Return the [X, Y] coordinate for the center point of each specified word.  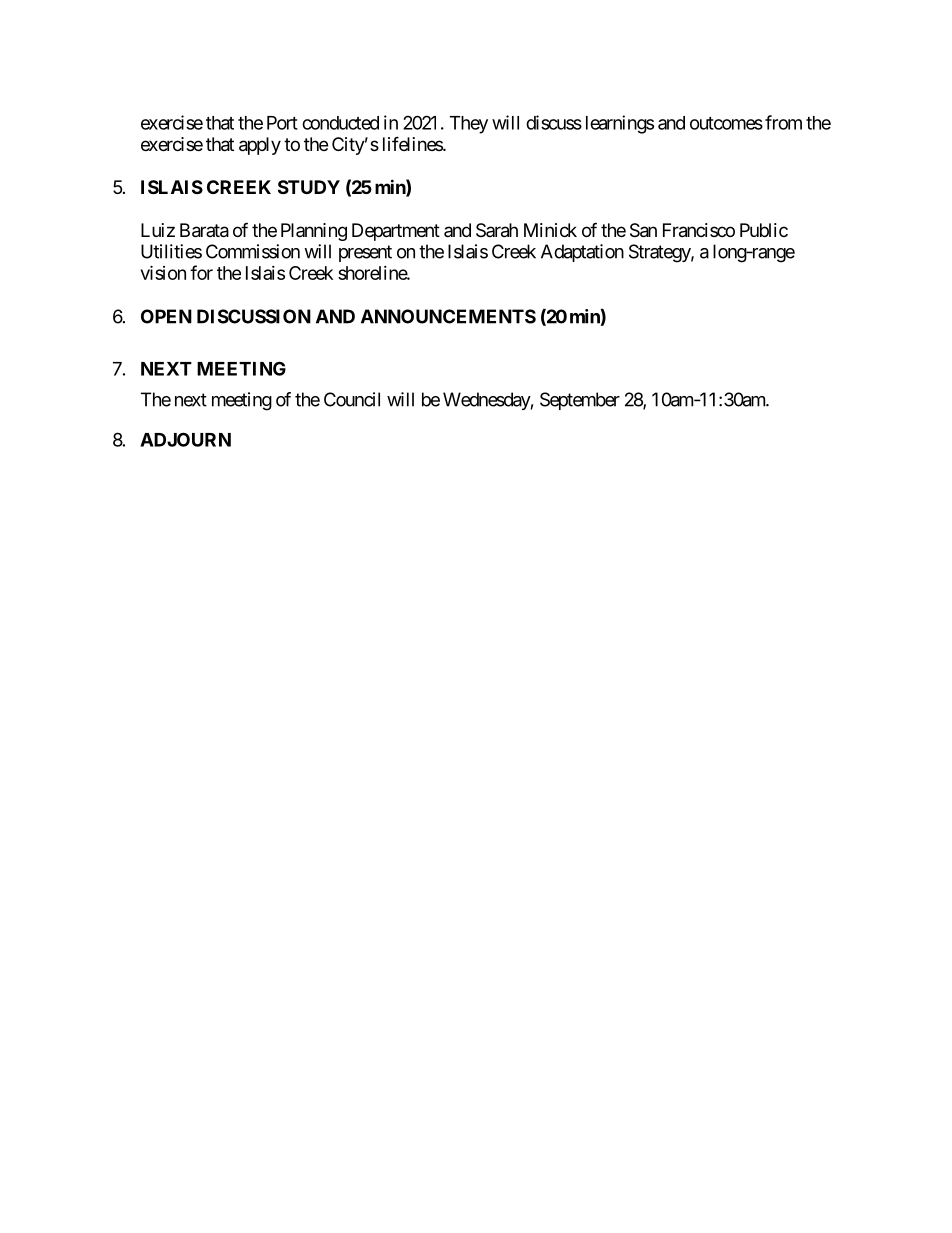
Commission [253, 251]
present [365, 253]
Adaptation [582, 253]
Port [282, 123]
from [783, 122]
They [469, 125]
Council [352, 399]
